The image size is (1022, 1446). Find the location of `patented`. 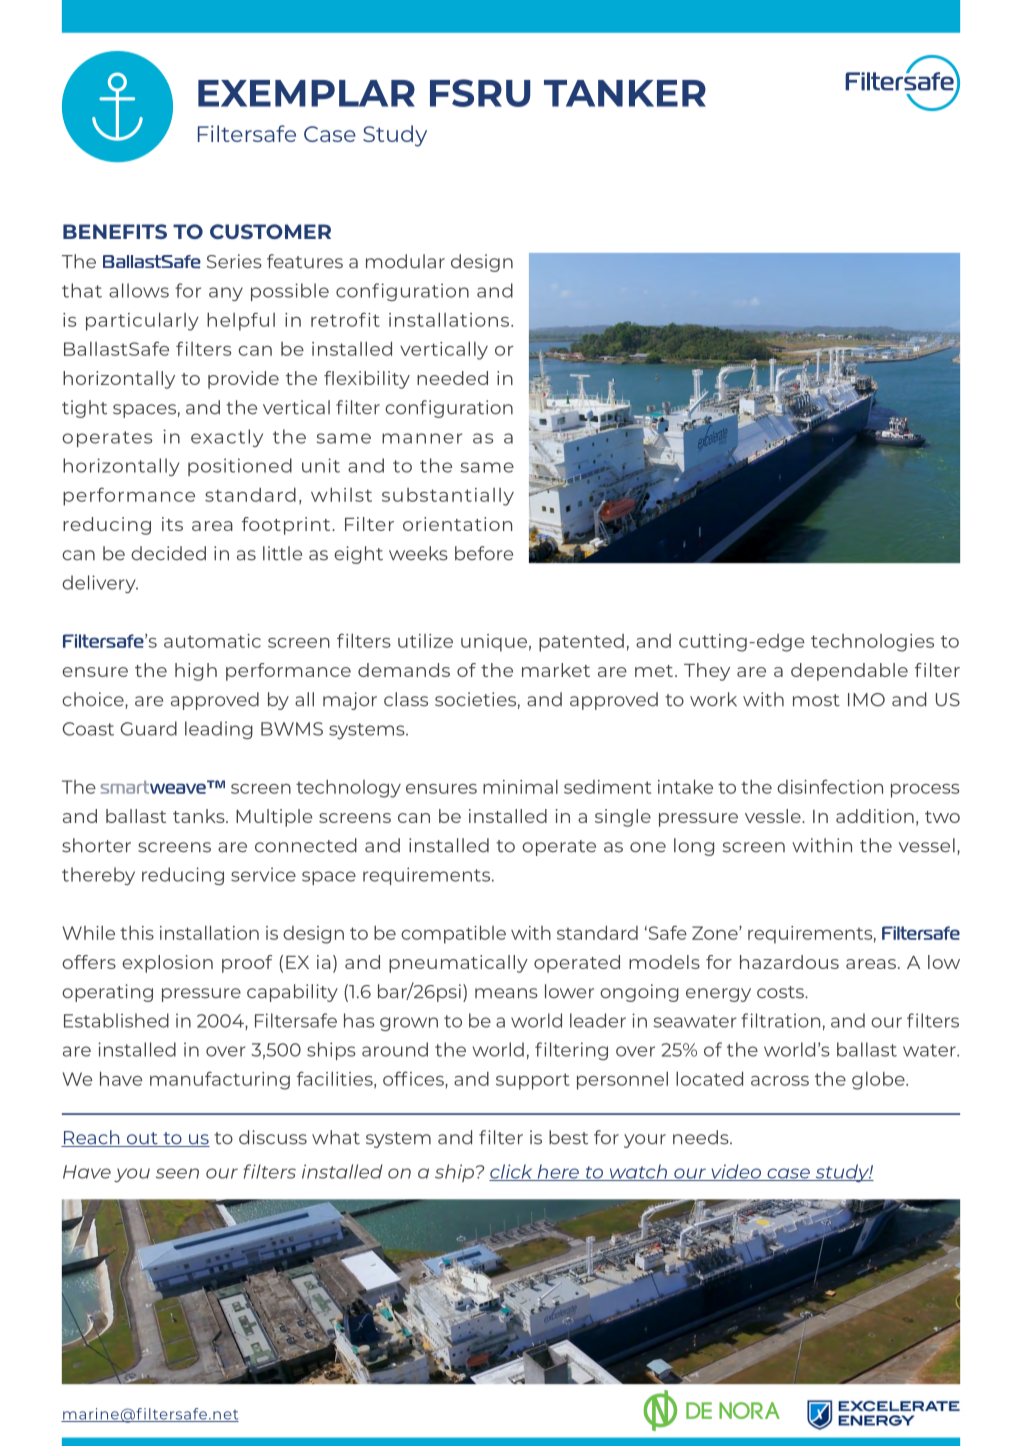

patented is located at coordinates (581, 643).
